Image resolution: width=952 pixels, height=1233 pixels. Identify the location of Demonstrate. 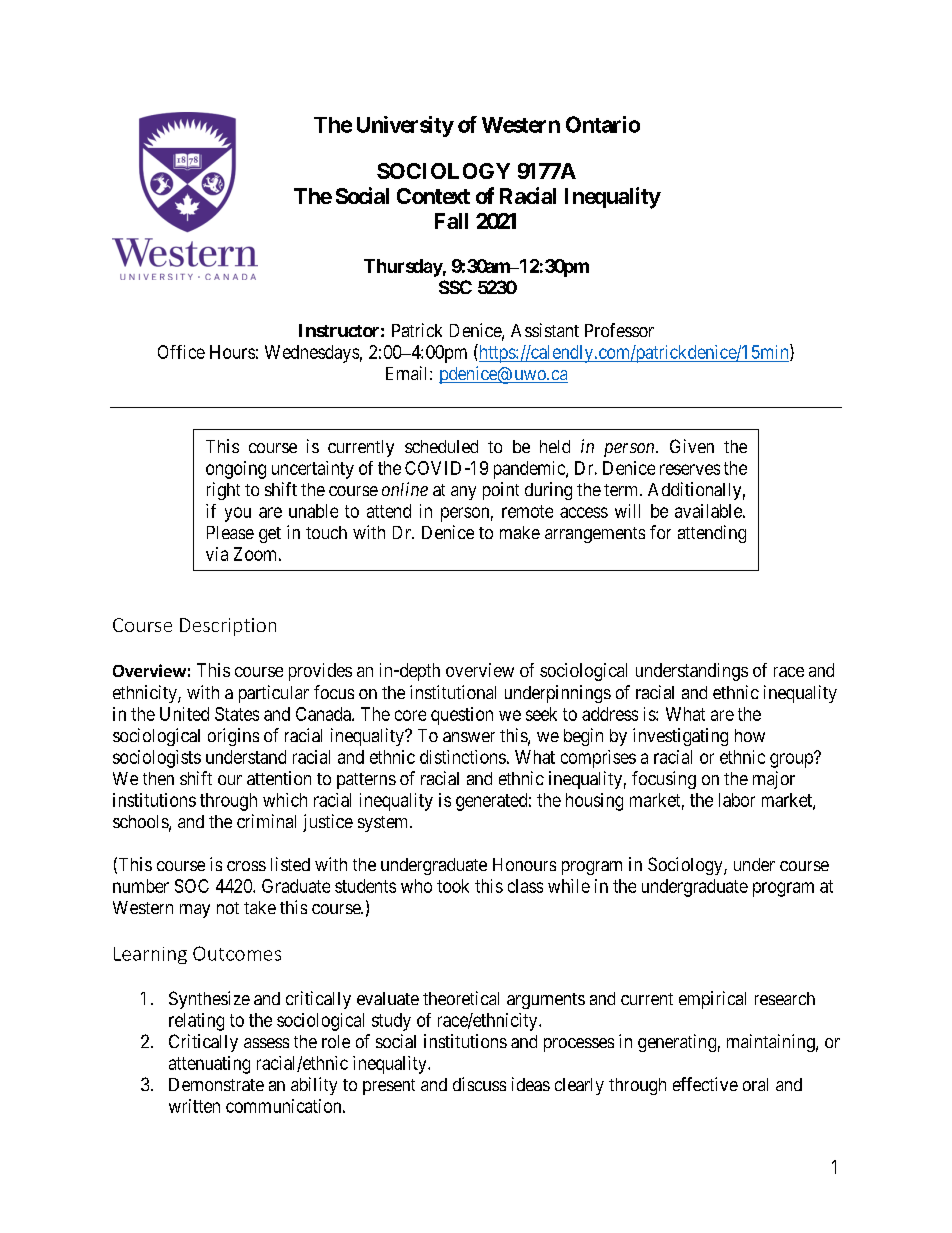
(216, 1084).
